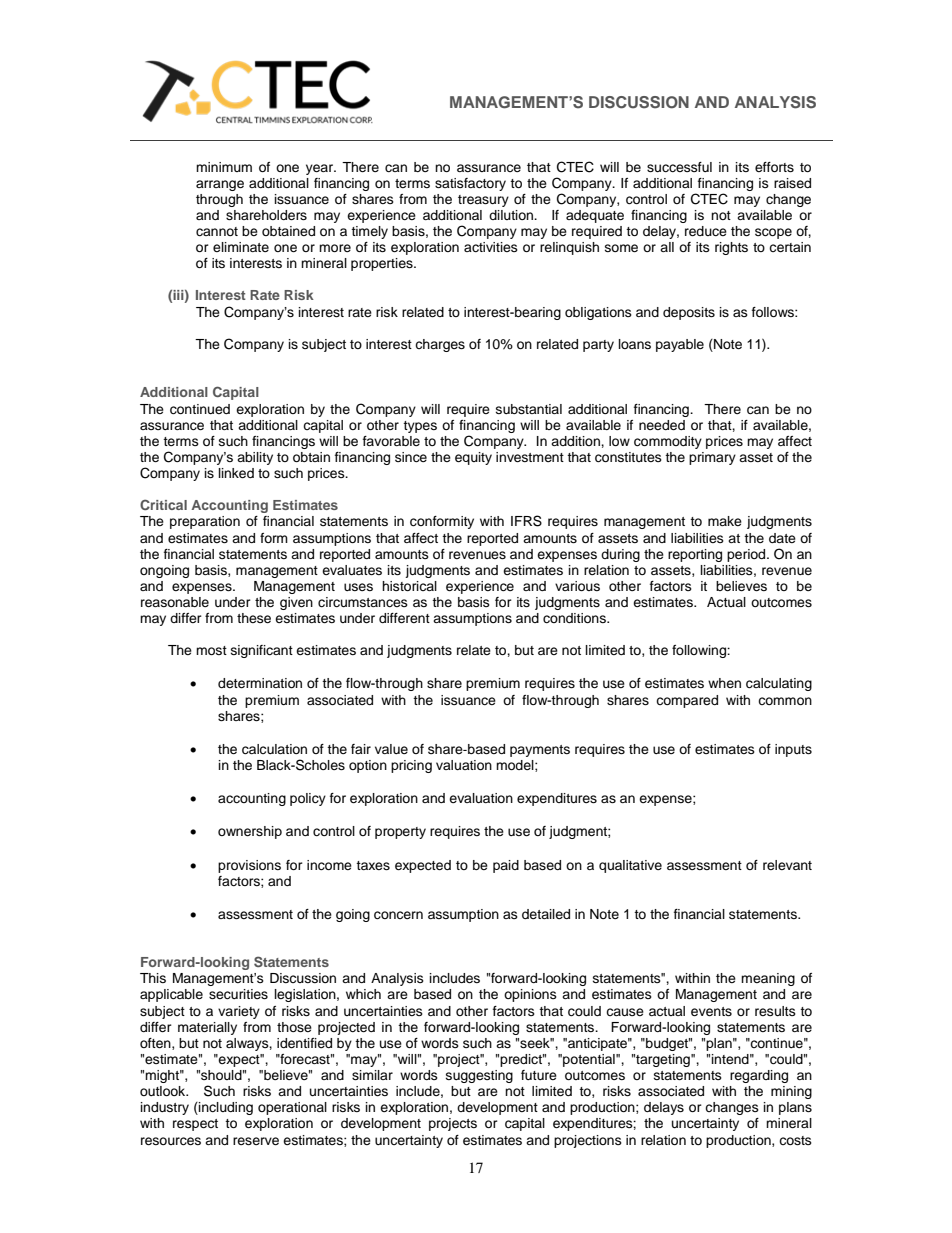  What do you see at coordinates (220, 185) in the page?
I see `arrange` at bounding box center [220, 185].
